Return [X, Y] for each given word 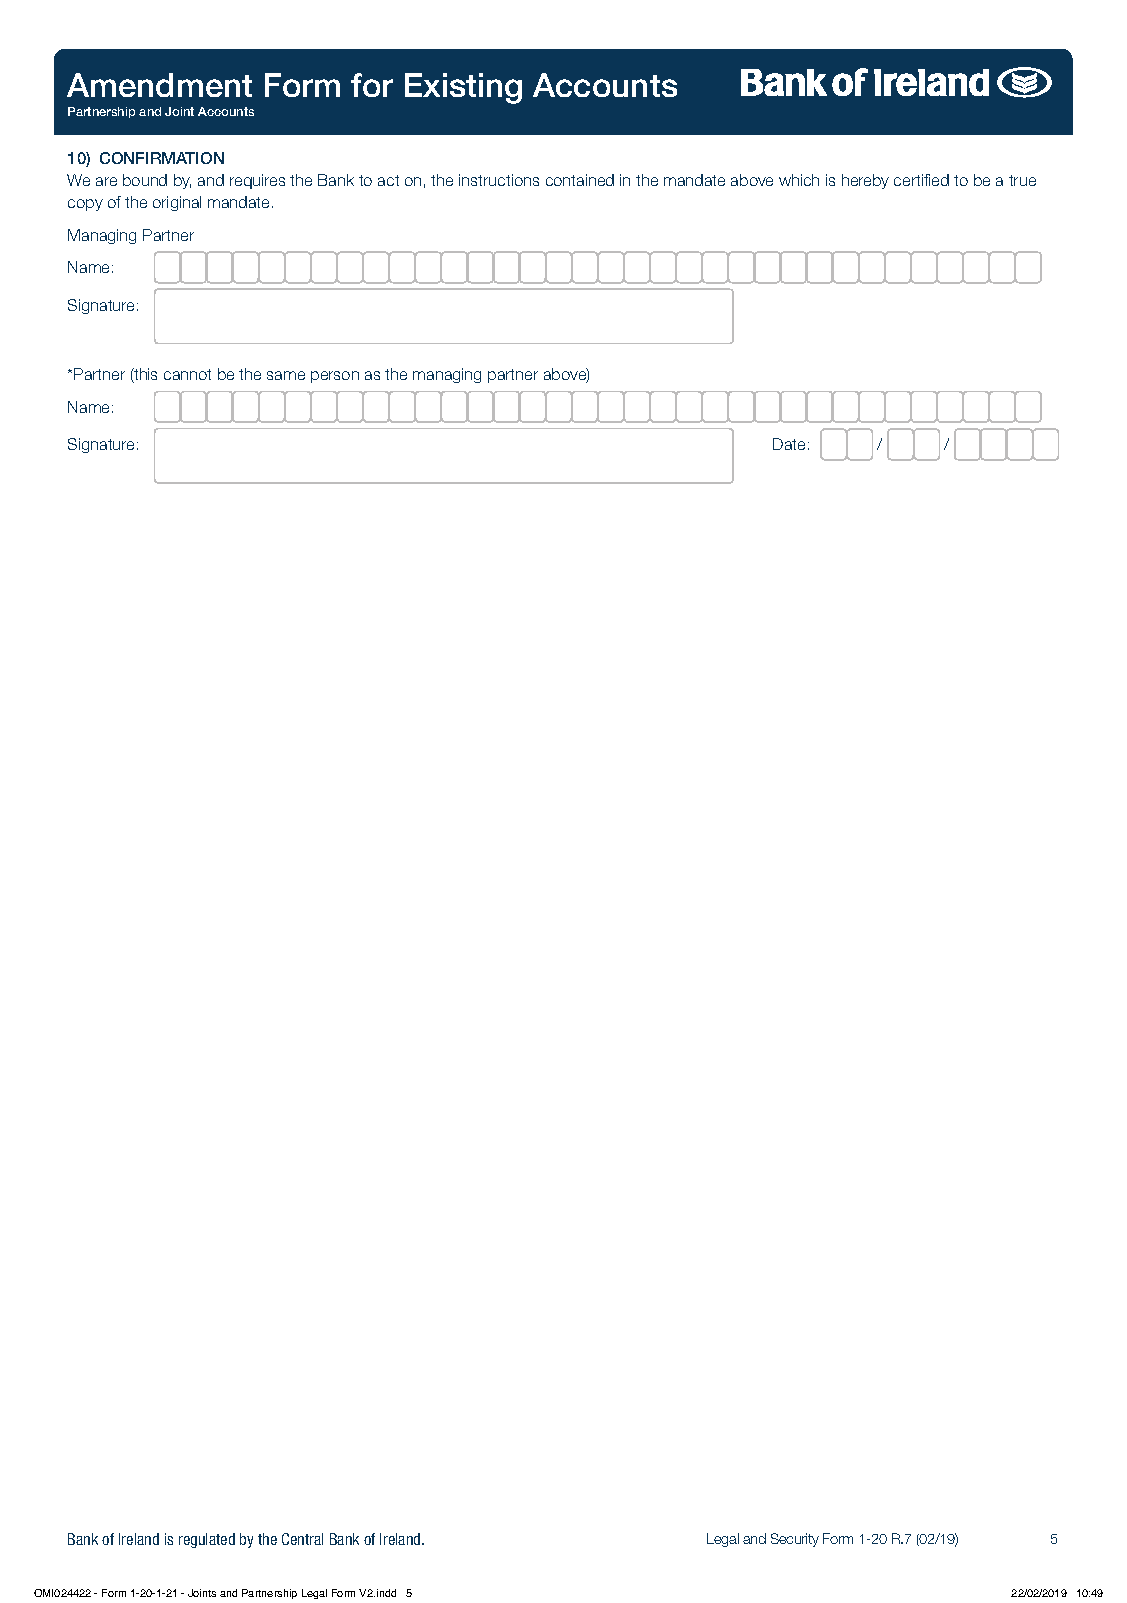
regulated [207, 1540]
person [335, 377]
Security [795, 1540]
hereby [865, 181]
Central [302, 1539]
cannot [187, 374]
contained [580, 180]
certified [921, 180]
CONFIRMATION [162, 158]
